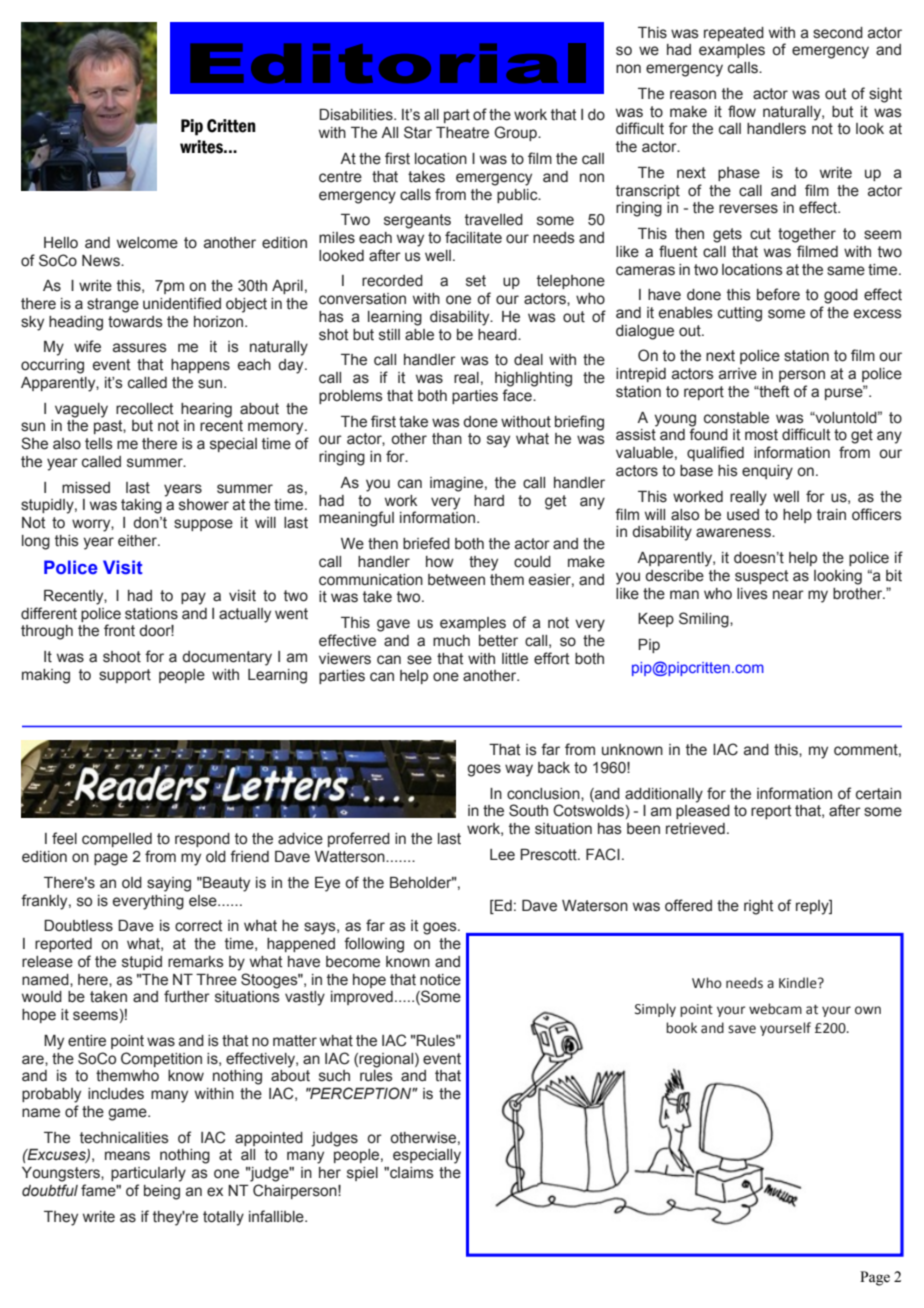 Image resolution: width=924 pixels, height=1308 pixels. What do you see at coordinates (388, 63) in the screenshot?
I see `Editorial` at bounding box center [388, 63].
